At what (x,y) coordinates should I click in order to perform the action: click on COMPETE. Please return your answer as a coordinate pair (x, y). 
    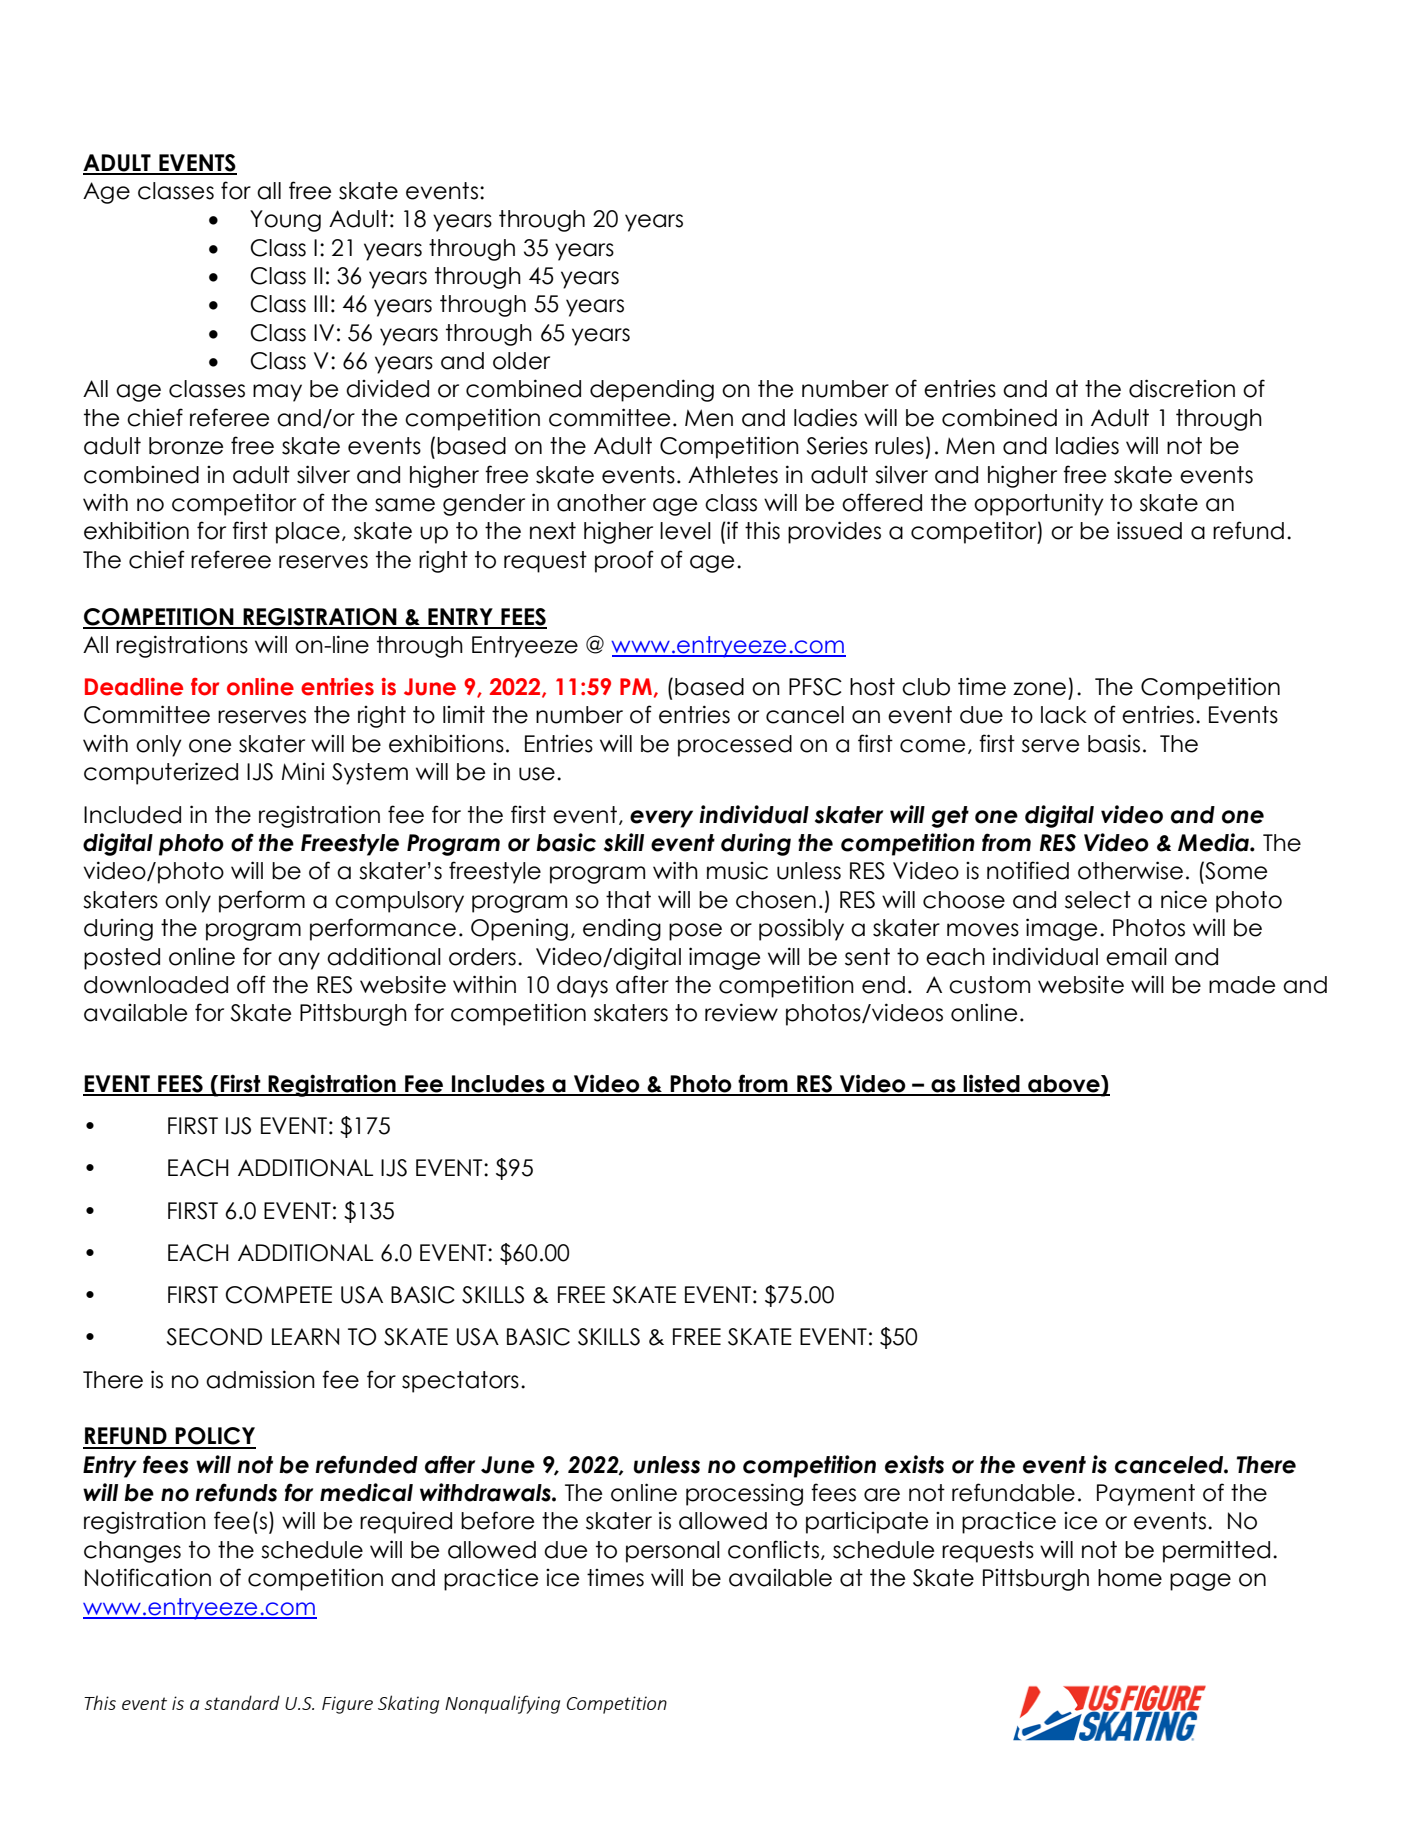
    Looking at the image, I should click on (278, 1295).
